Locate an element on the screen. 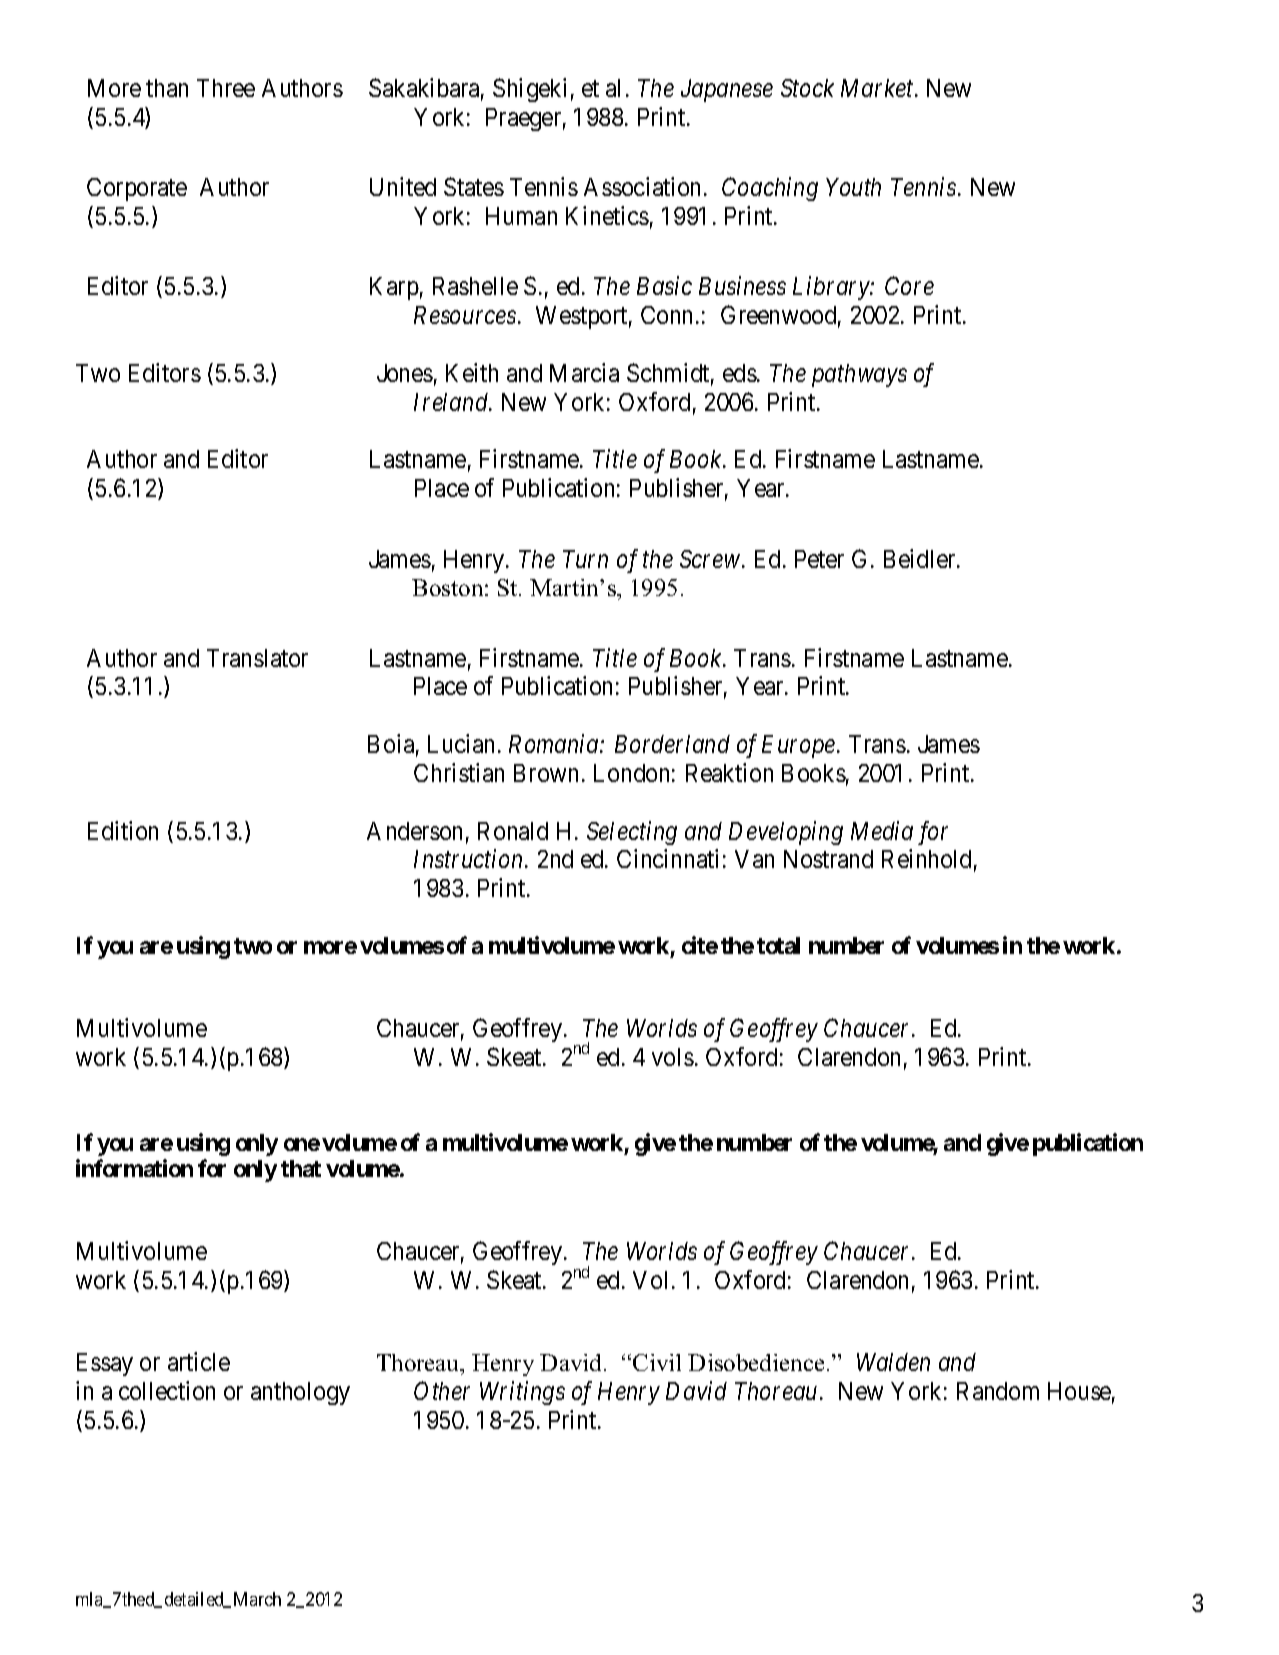 The height and width of the screenshot is (1655, 1279). article is located at coordinates (199, 1361).
